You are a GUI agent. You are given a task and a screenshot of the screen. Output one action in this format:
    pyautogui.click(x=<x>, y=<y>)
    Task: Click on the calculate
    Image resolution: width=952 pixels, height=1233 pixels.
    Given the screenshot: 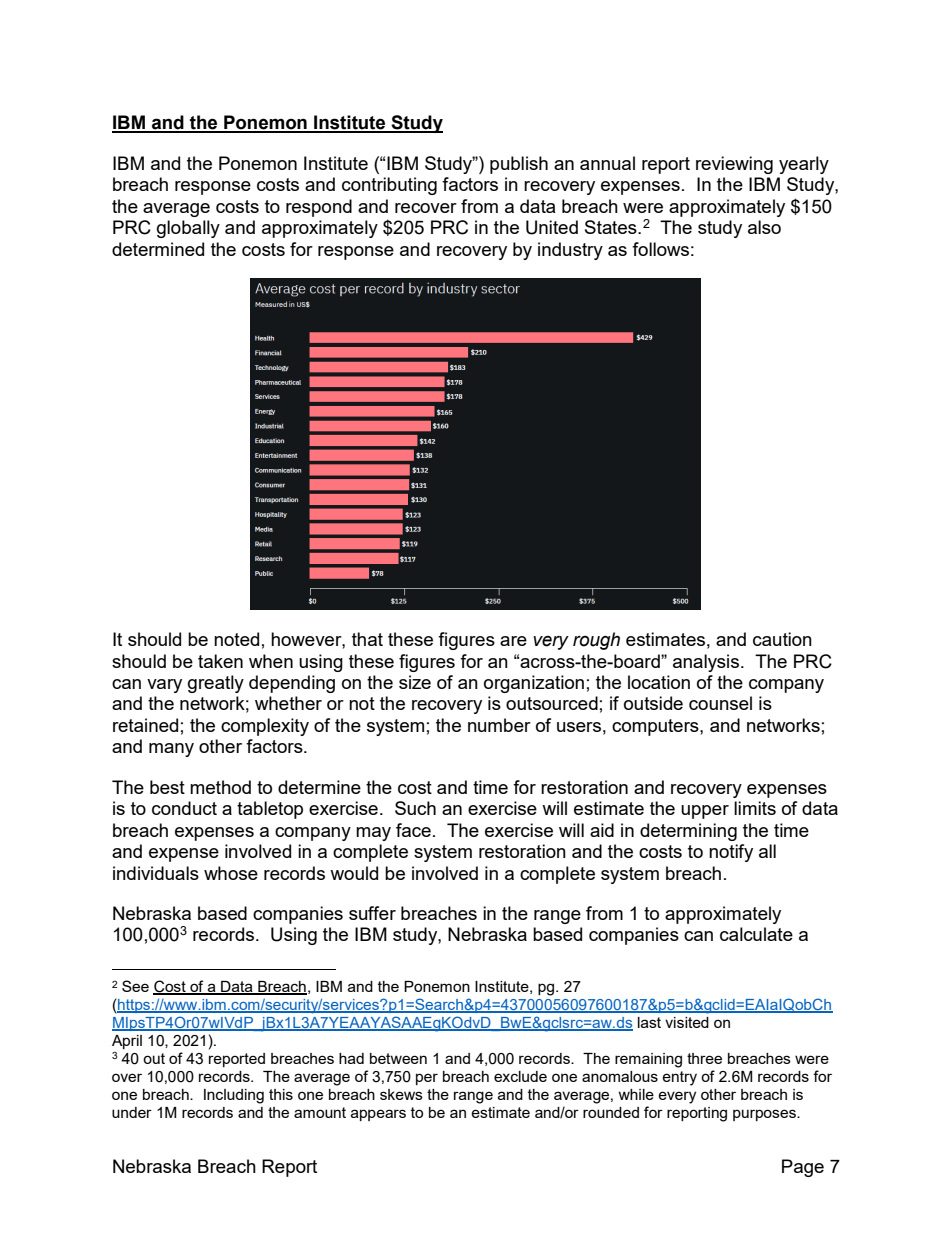 What is the action you would take?
    pyautogui.click(x=756, y=934)
